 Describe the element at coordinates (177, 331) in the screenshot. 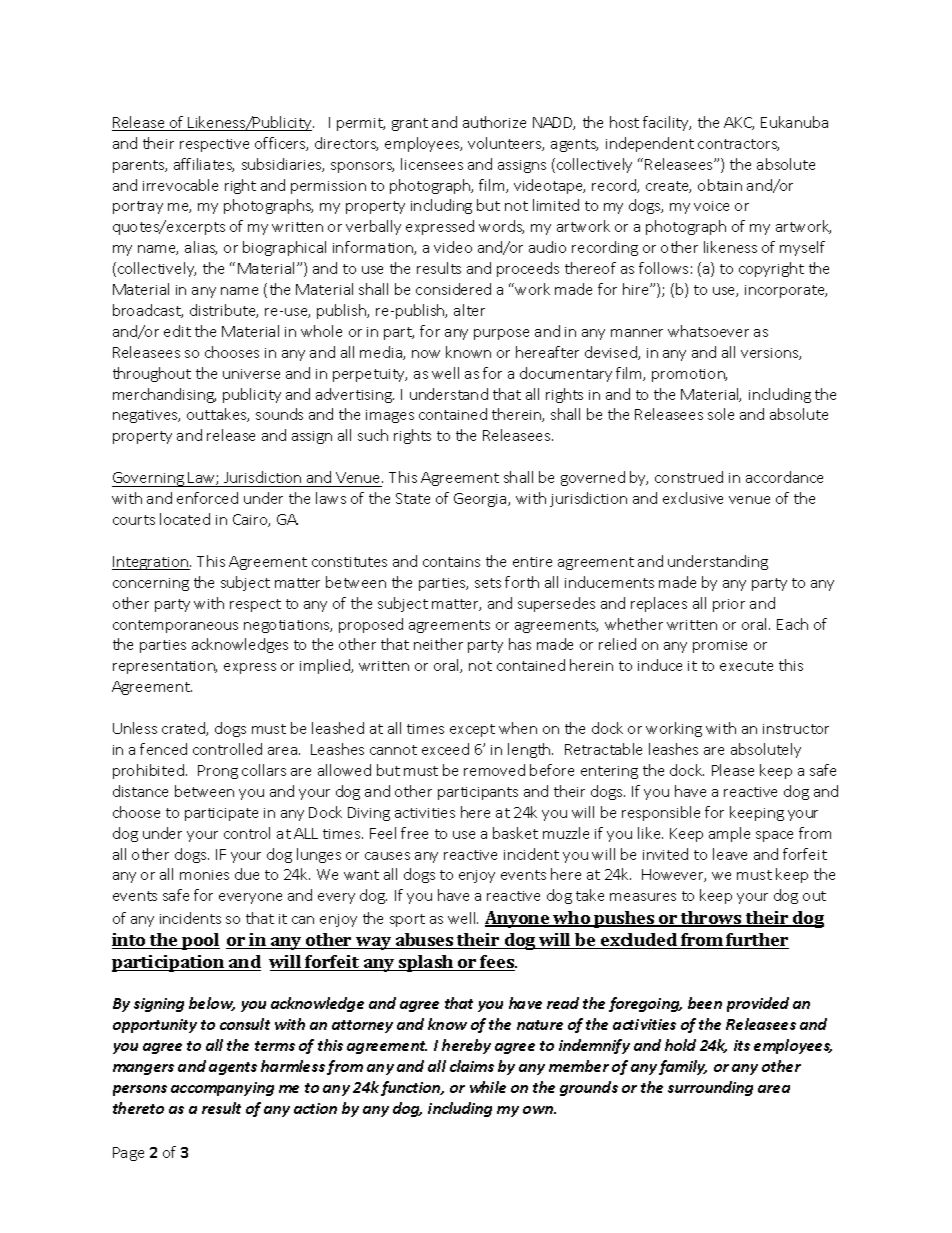

I see `edit` at that location.
